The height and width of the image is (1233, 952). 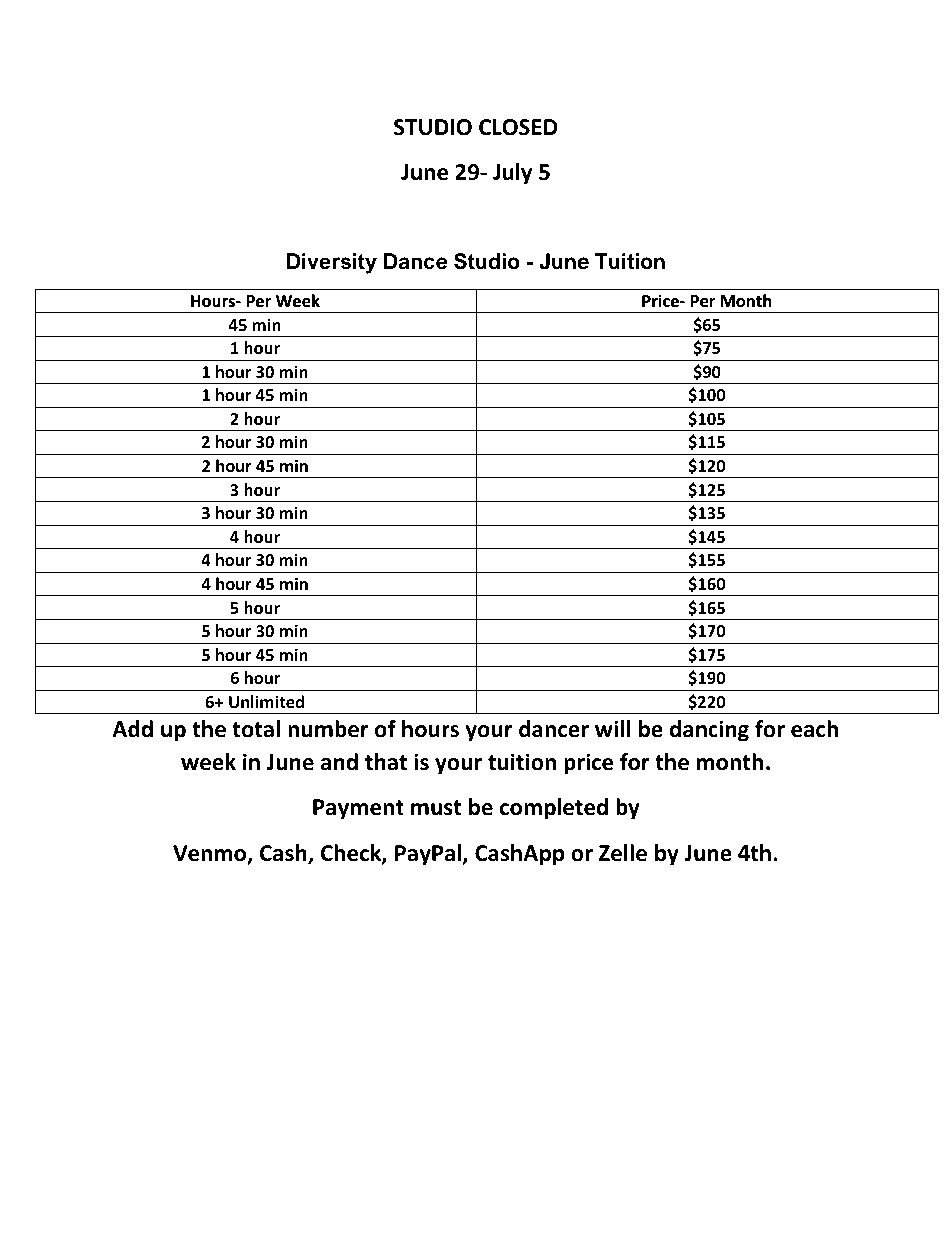 I want to click on CLOSED, so click(x=518, y=127).
